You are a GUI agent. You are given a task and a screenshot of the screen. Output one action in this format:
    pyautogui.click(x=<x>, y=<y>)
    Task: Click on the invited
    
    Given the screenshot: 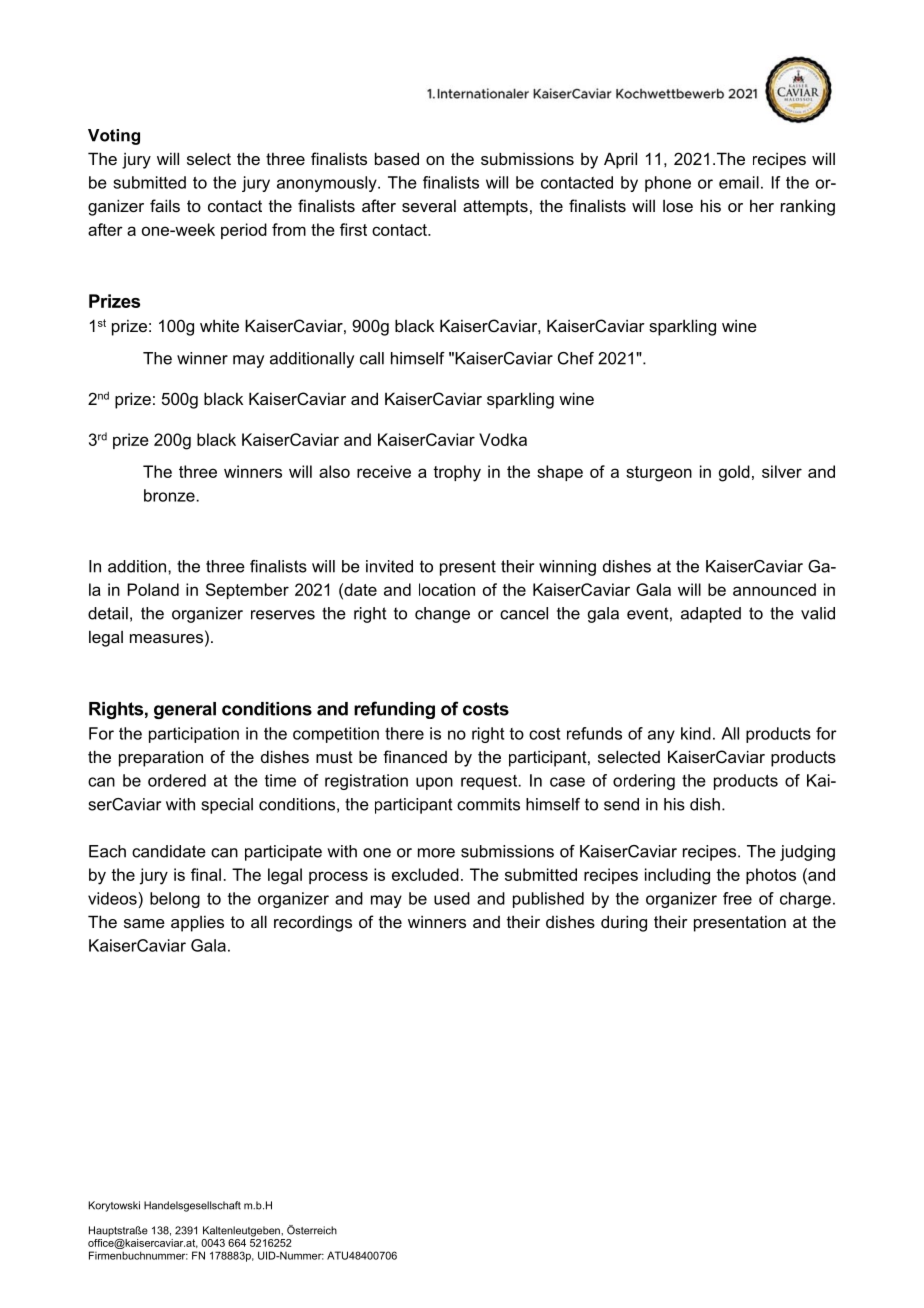 What is the action you would take?
    pyautogui.click(x=389, y=566)
